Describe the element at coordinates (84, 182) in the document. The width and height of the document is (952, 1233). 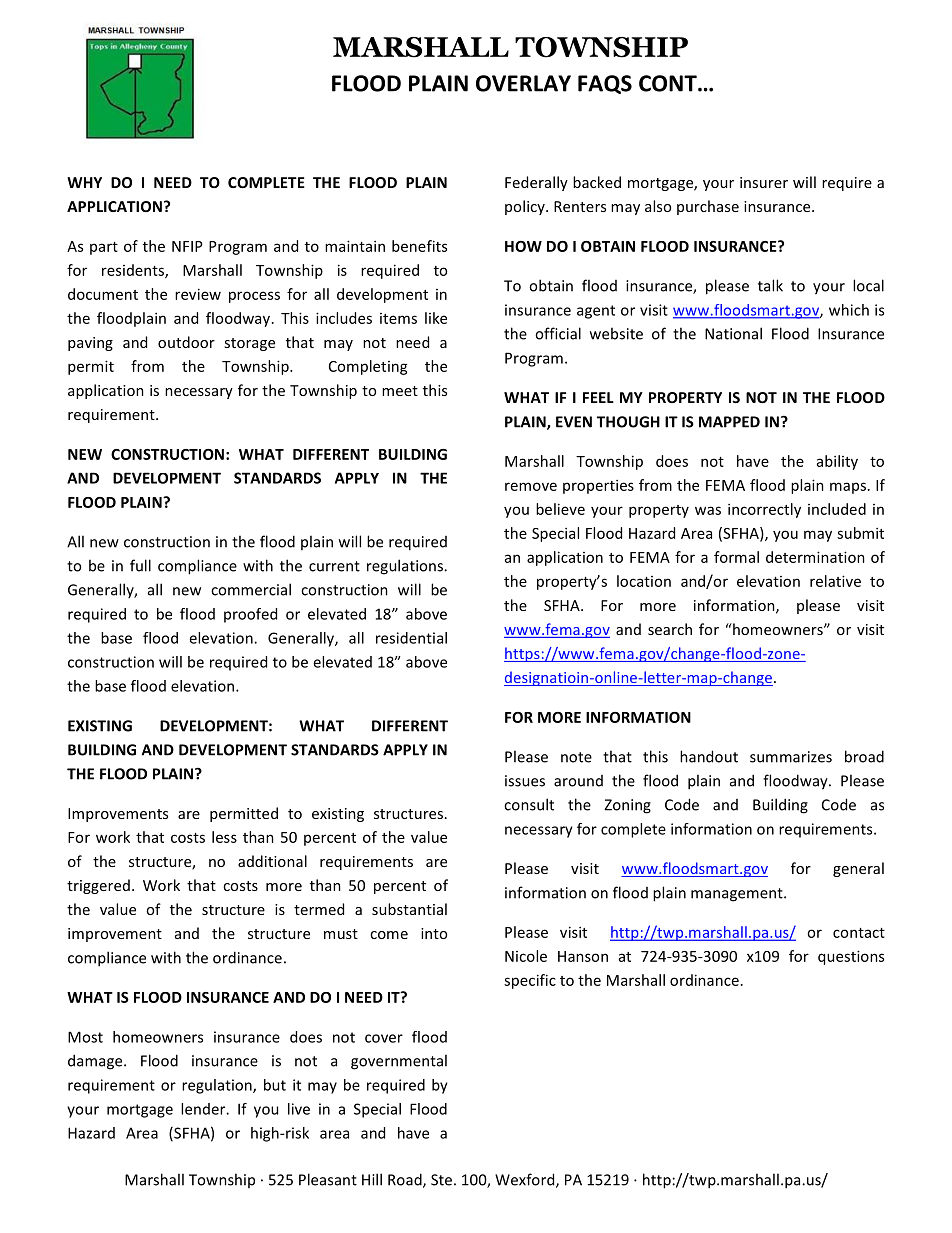
I see `WHY` at that location.
